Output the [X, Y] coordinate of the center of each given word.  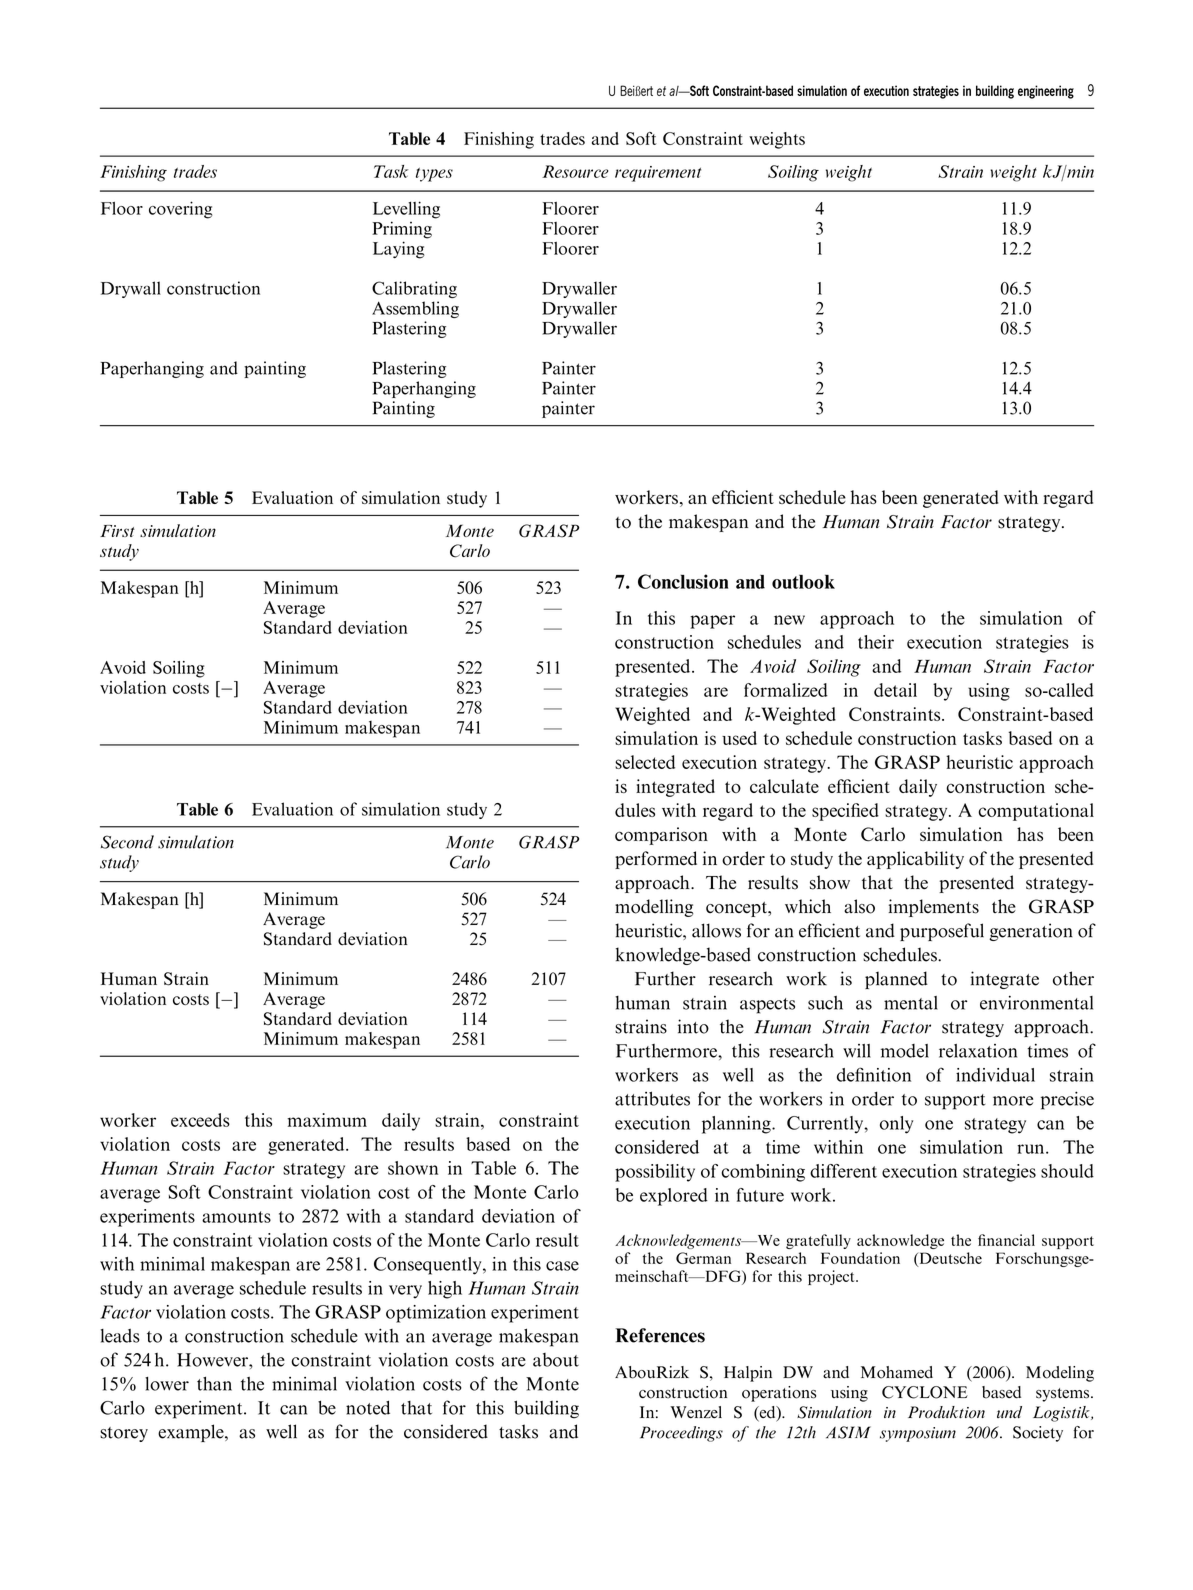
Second [127, 842]
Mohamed [897, 1372]
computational [1036, 812]
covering [181, 210]
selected [645, 762]
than [214, 1383]
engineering [1046, 92]
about [556, 1360]
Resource [575, 171]
